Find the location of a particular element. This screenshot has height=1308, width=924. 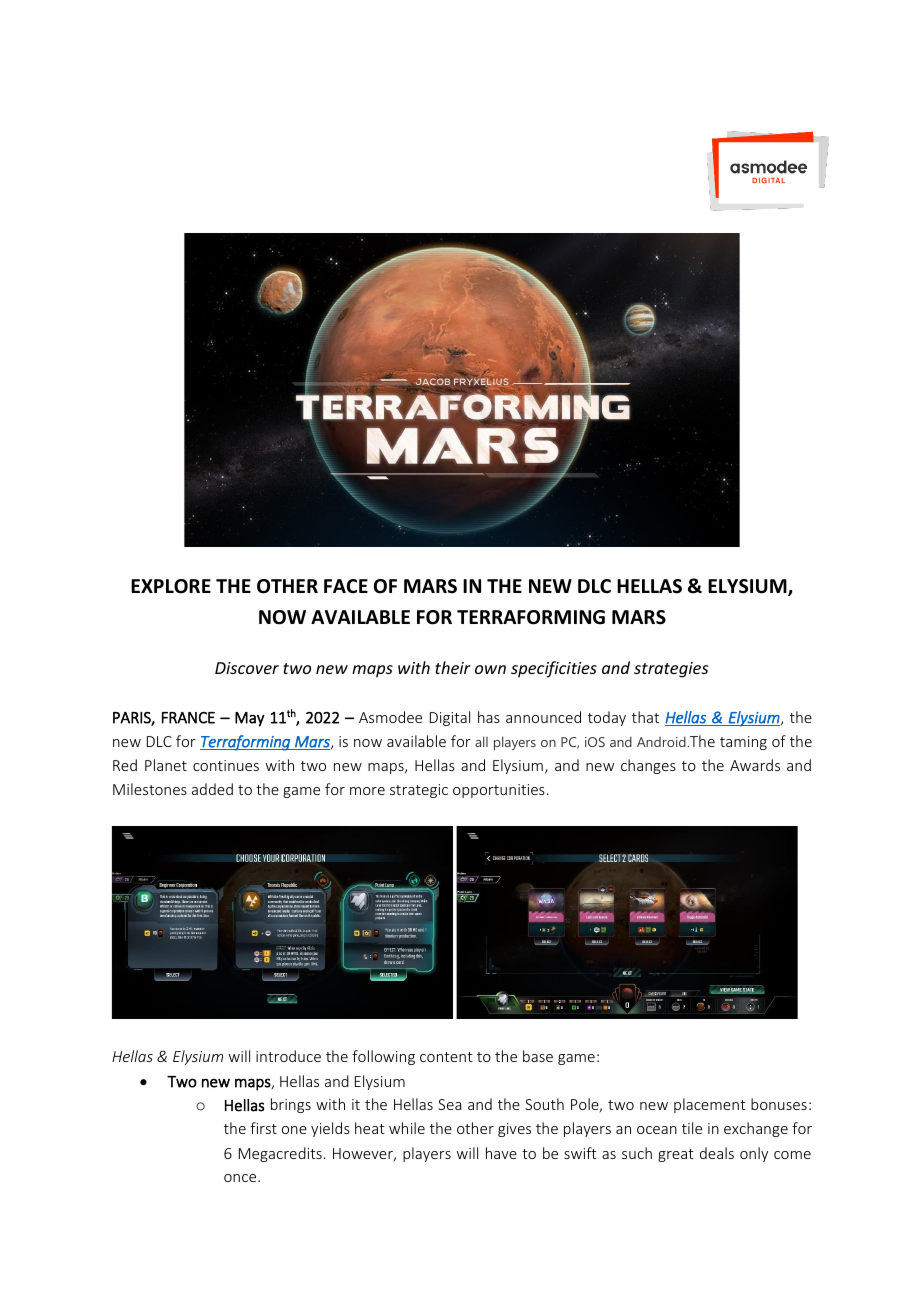

first is located at coordinates (263, 1128).
